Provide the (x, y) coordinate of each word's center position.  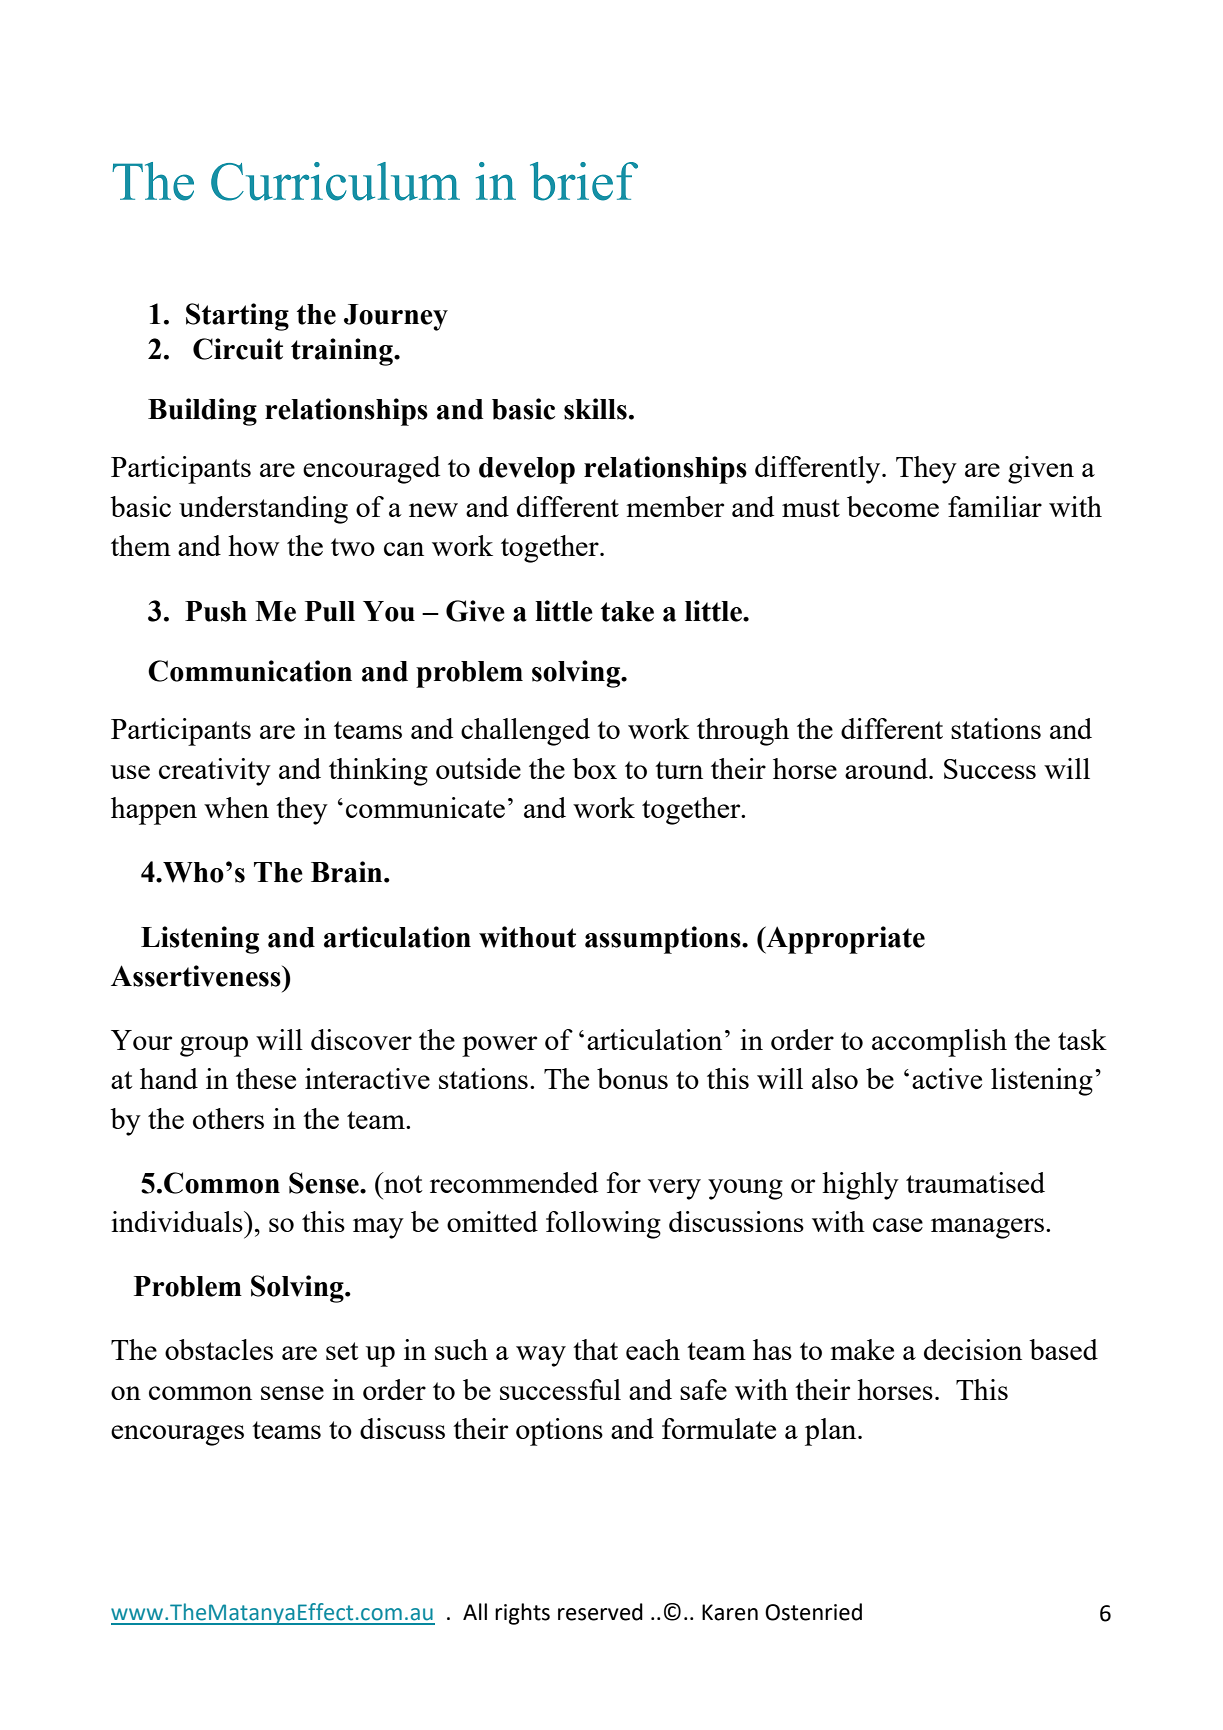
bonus (632, 1078)
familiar (995, 506)
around (887, 768)
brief (584, 181)
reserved (600, 1612)
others (228, 1118)
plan (832, 1432)
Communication (250, 671)
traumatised (975, 1182)
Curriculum (335, 181)
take (627, 611)
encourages (177, 1435)
